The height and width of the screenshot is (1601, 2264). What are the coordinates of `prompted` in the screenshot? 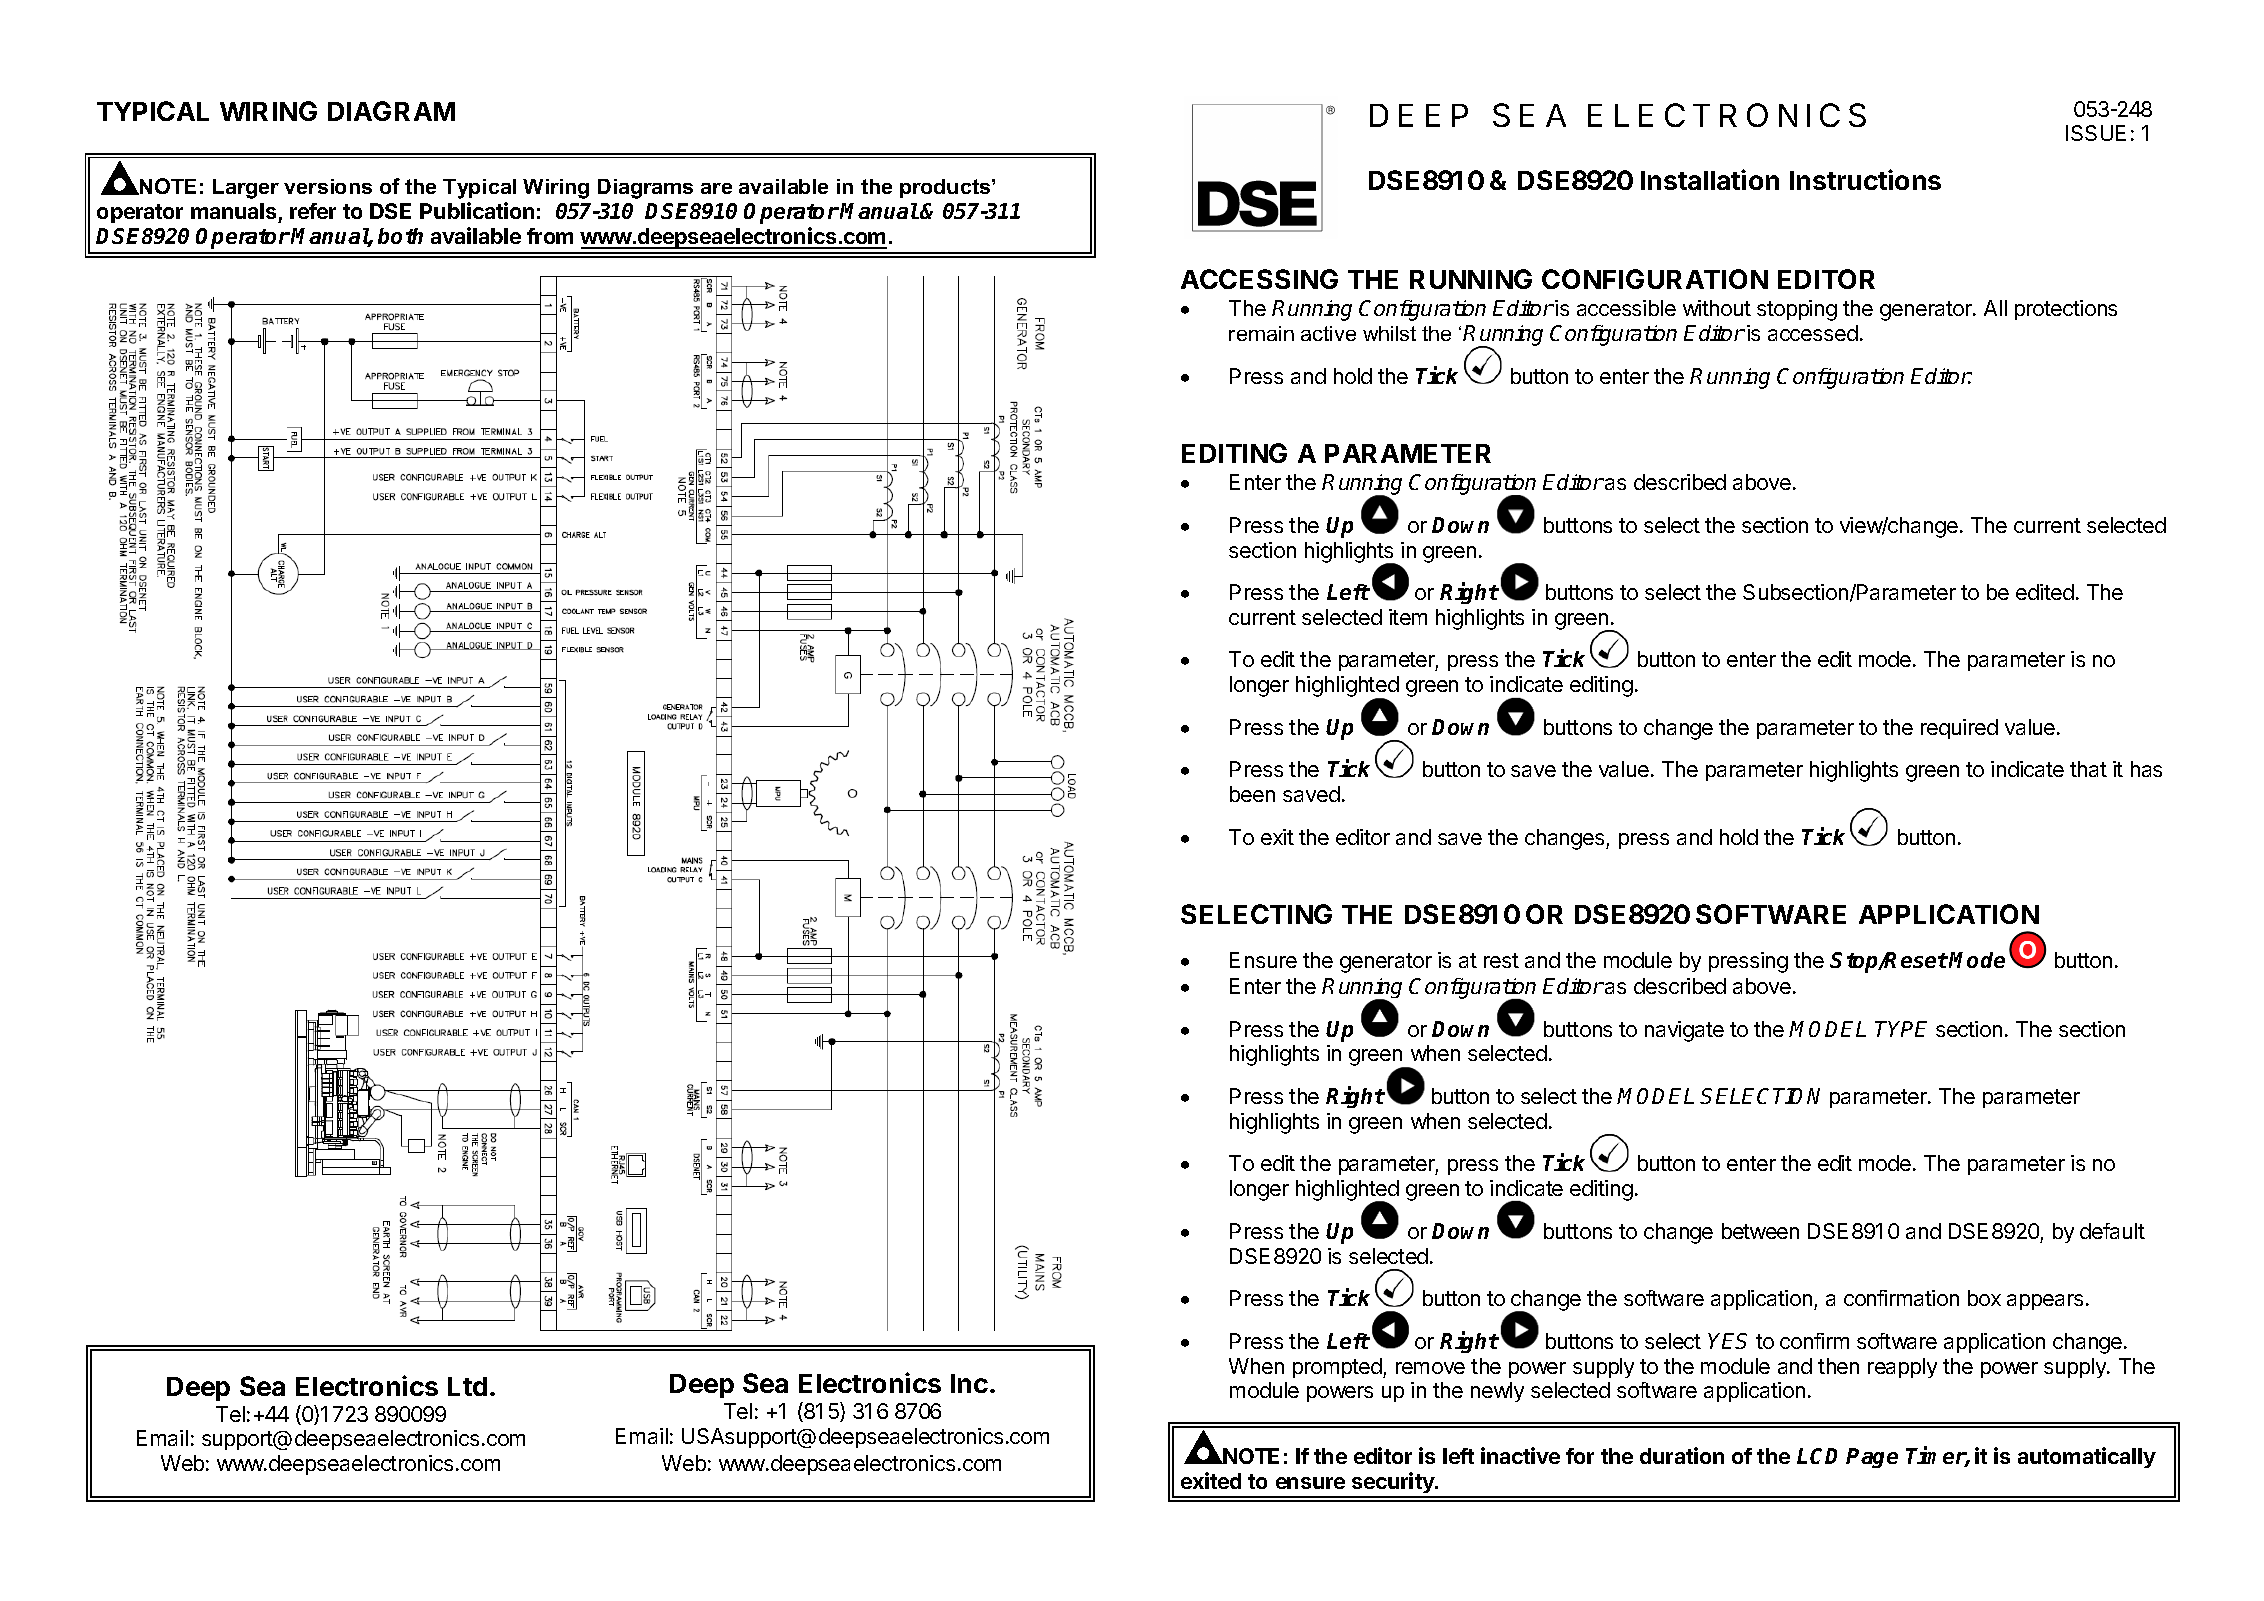 It's located at (1337, 1368).
